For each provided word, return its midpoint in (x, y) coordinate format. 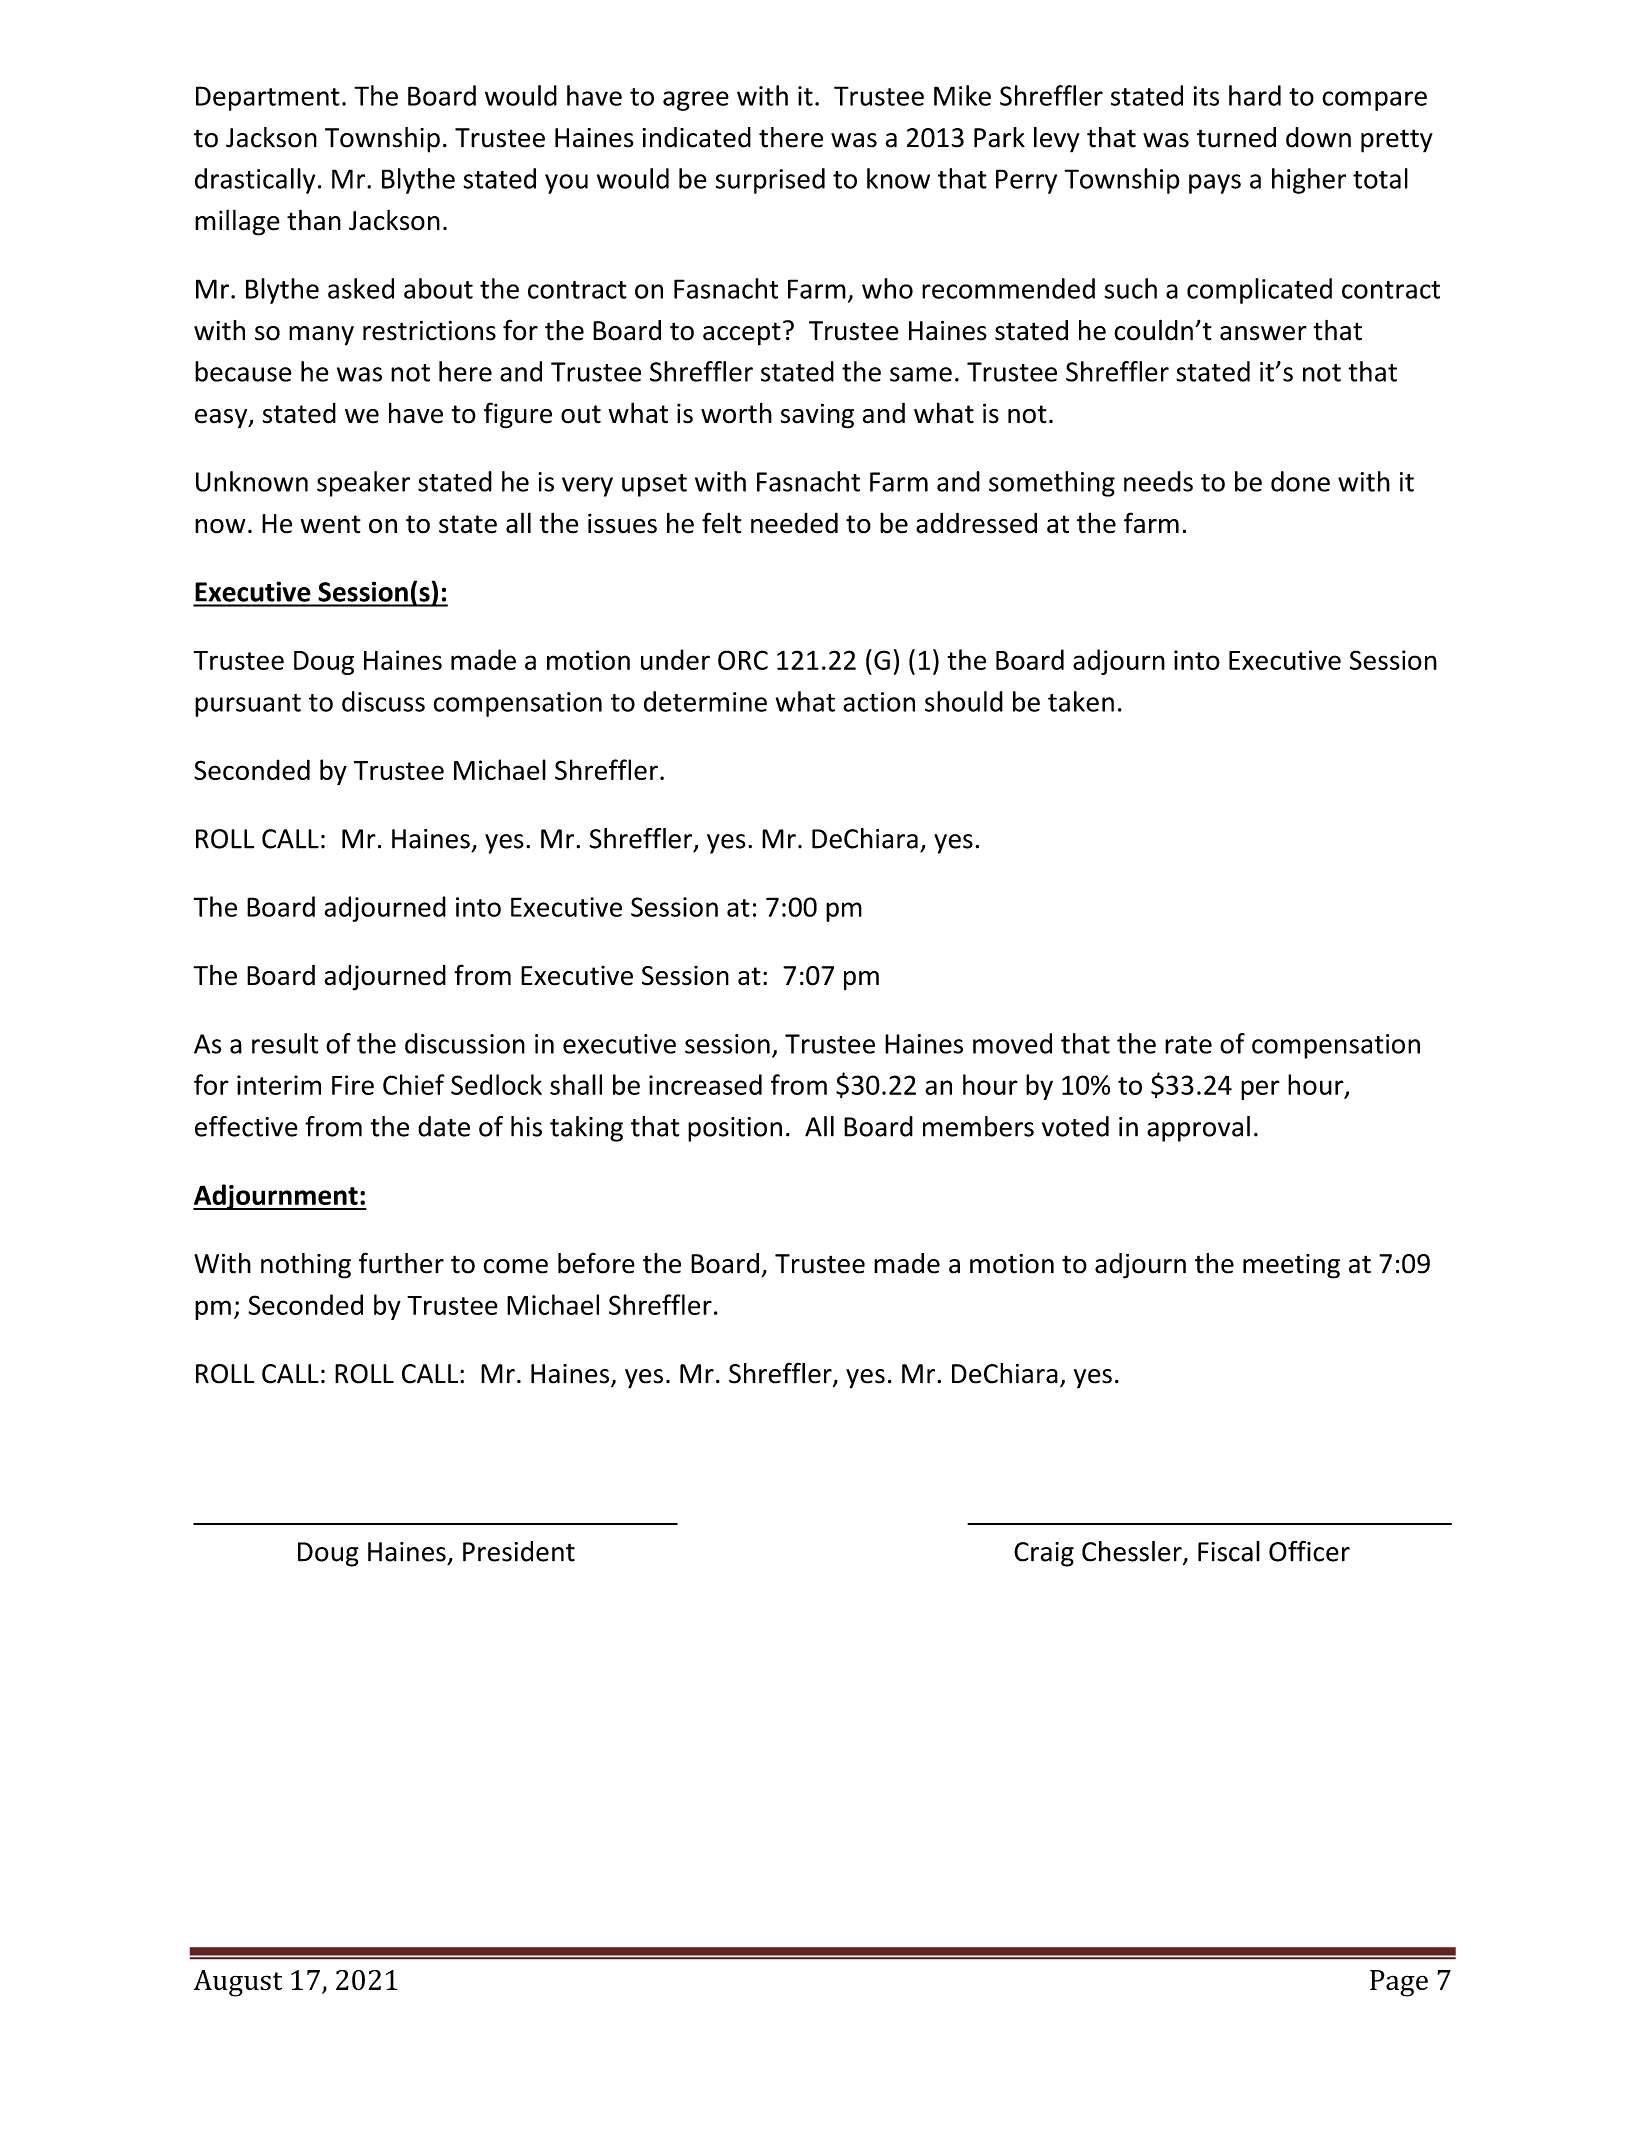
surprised (770, 181)
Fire (353, 1085)
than (314, 220)
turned (1236, 137)
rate (1188, 1045)
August (238, 1983)
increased (705, 1084)
